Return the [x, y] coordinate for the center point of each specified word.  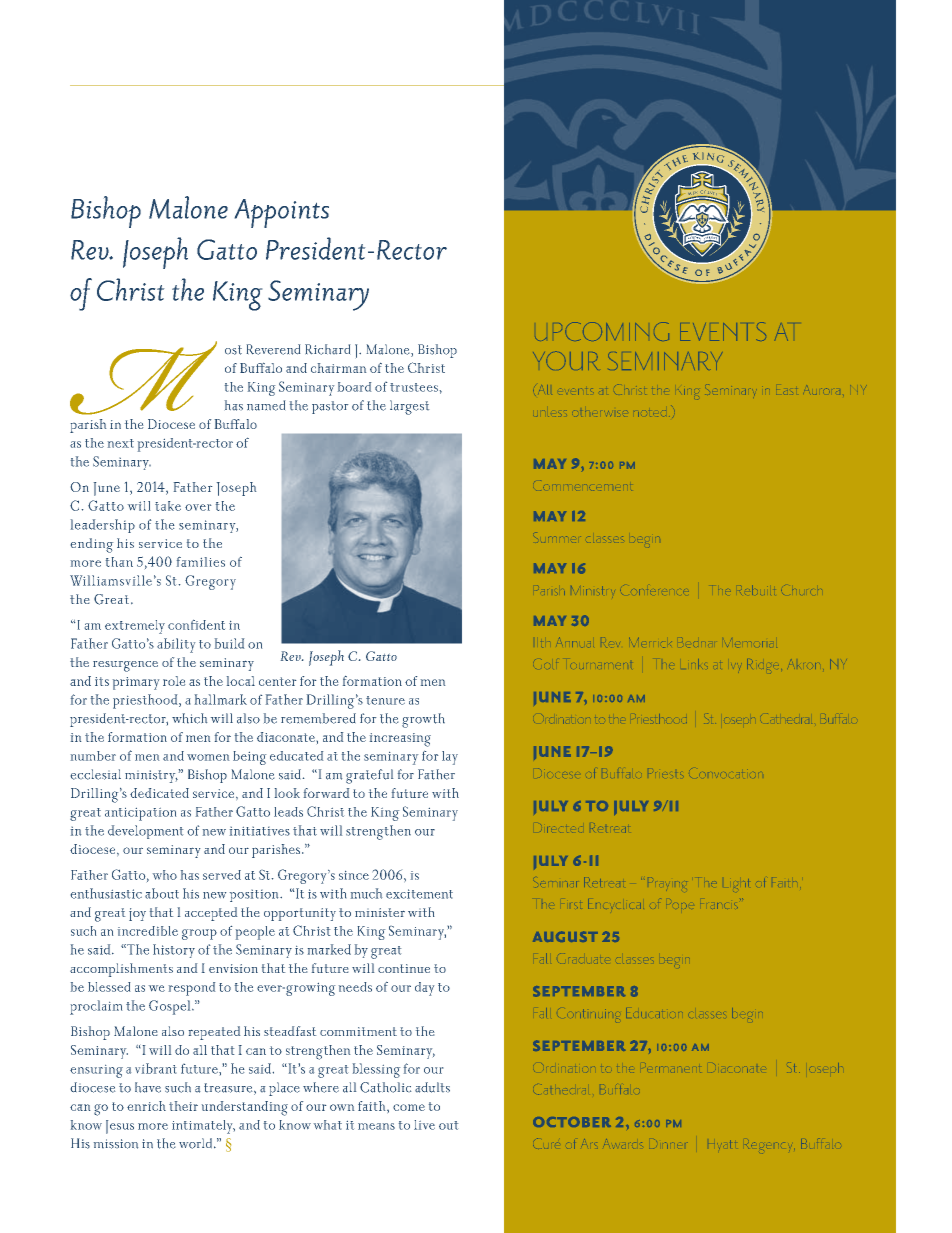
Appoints [282, 213]
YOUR [565, 360]
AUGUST [565, 936]
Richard [327, 349]
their [183, 1106]
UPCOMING [602, 331]
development [145, 832]
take [168, 506]
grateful [369, 776]
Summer [557, 537]
